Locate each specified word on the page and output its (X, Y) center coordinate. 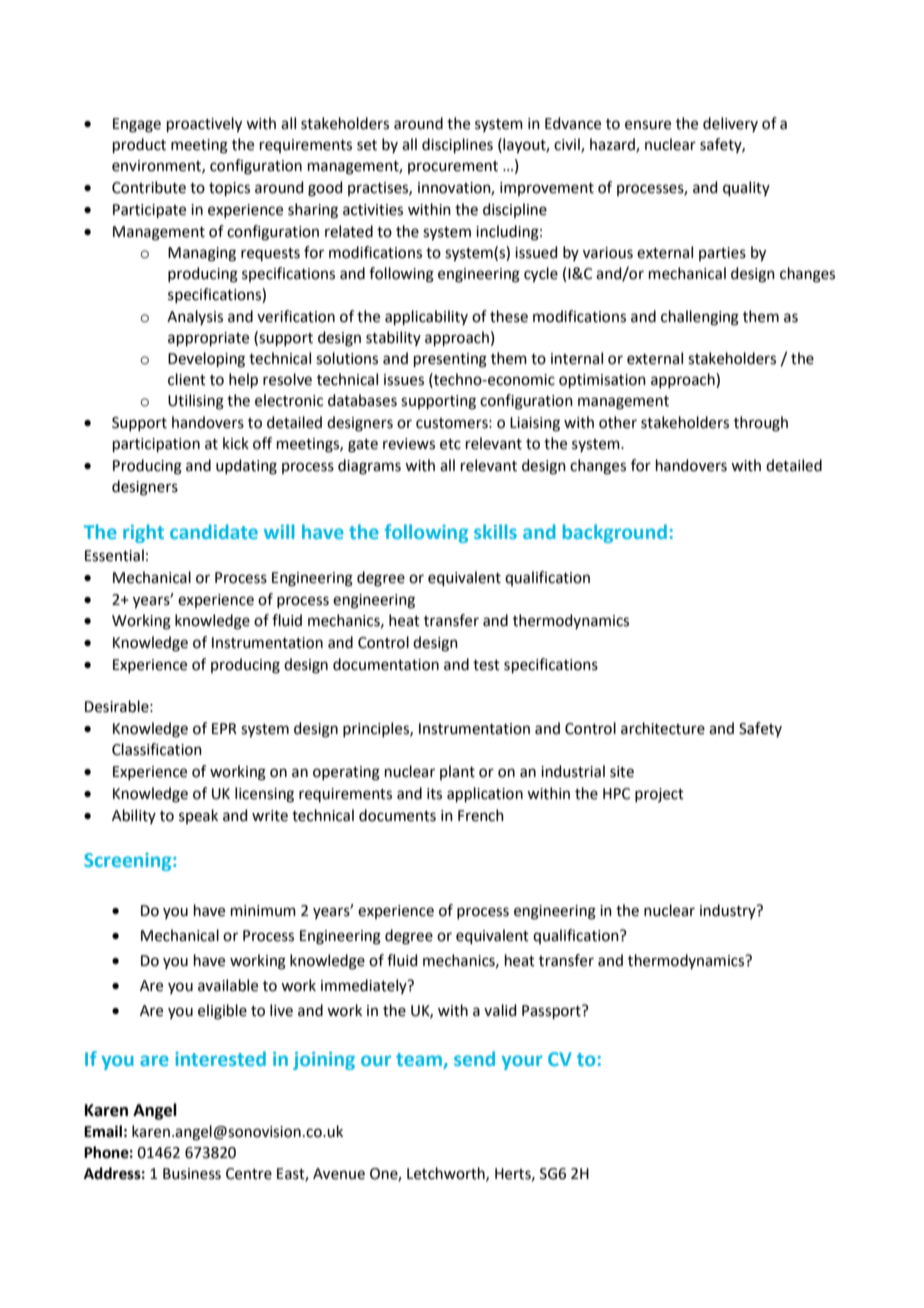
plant (457, 772)
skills (495, 531)
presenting (450, 360)
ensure (648, 125)
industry (729, 911)
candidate (214, 531)
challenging (700, 318)
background (615, 533)
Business (192, 1174)
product (139, 145)
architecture (663, 728)
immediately (365, 986)
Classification (157, 749)
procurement (453, 167)
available (228, 985)
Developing (206, 360)
